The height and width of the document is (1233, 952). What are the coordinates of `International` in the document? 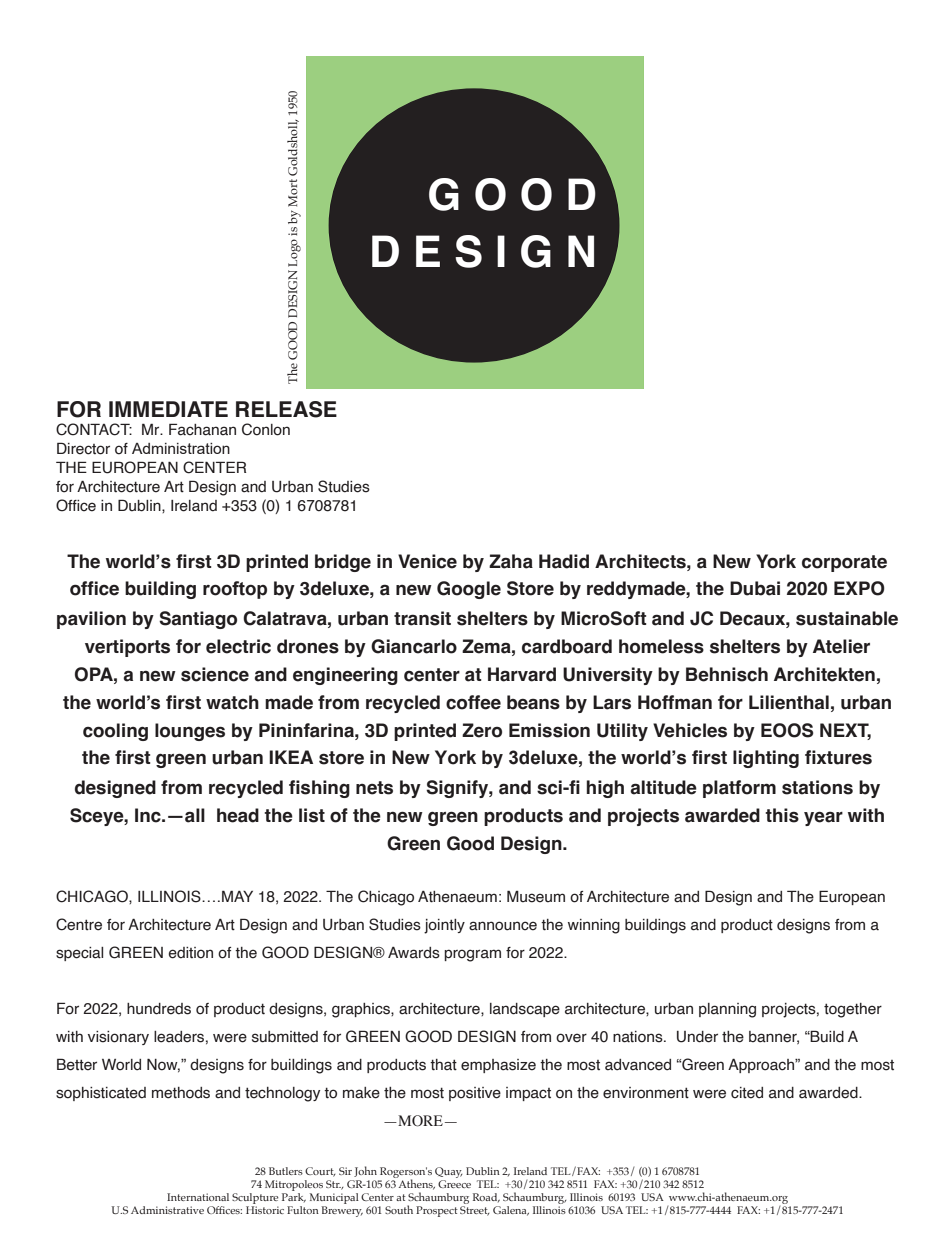 It's located at (198, 1197).
